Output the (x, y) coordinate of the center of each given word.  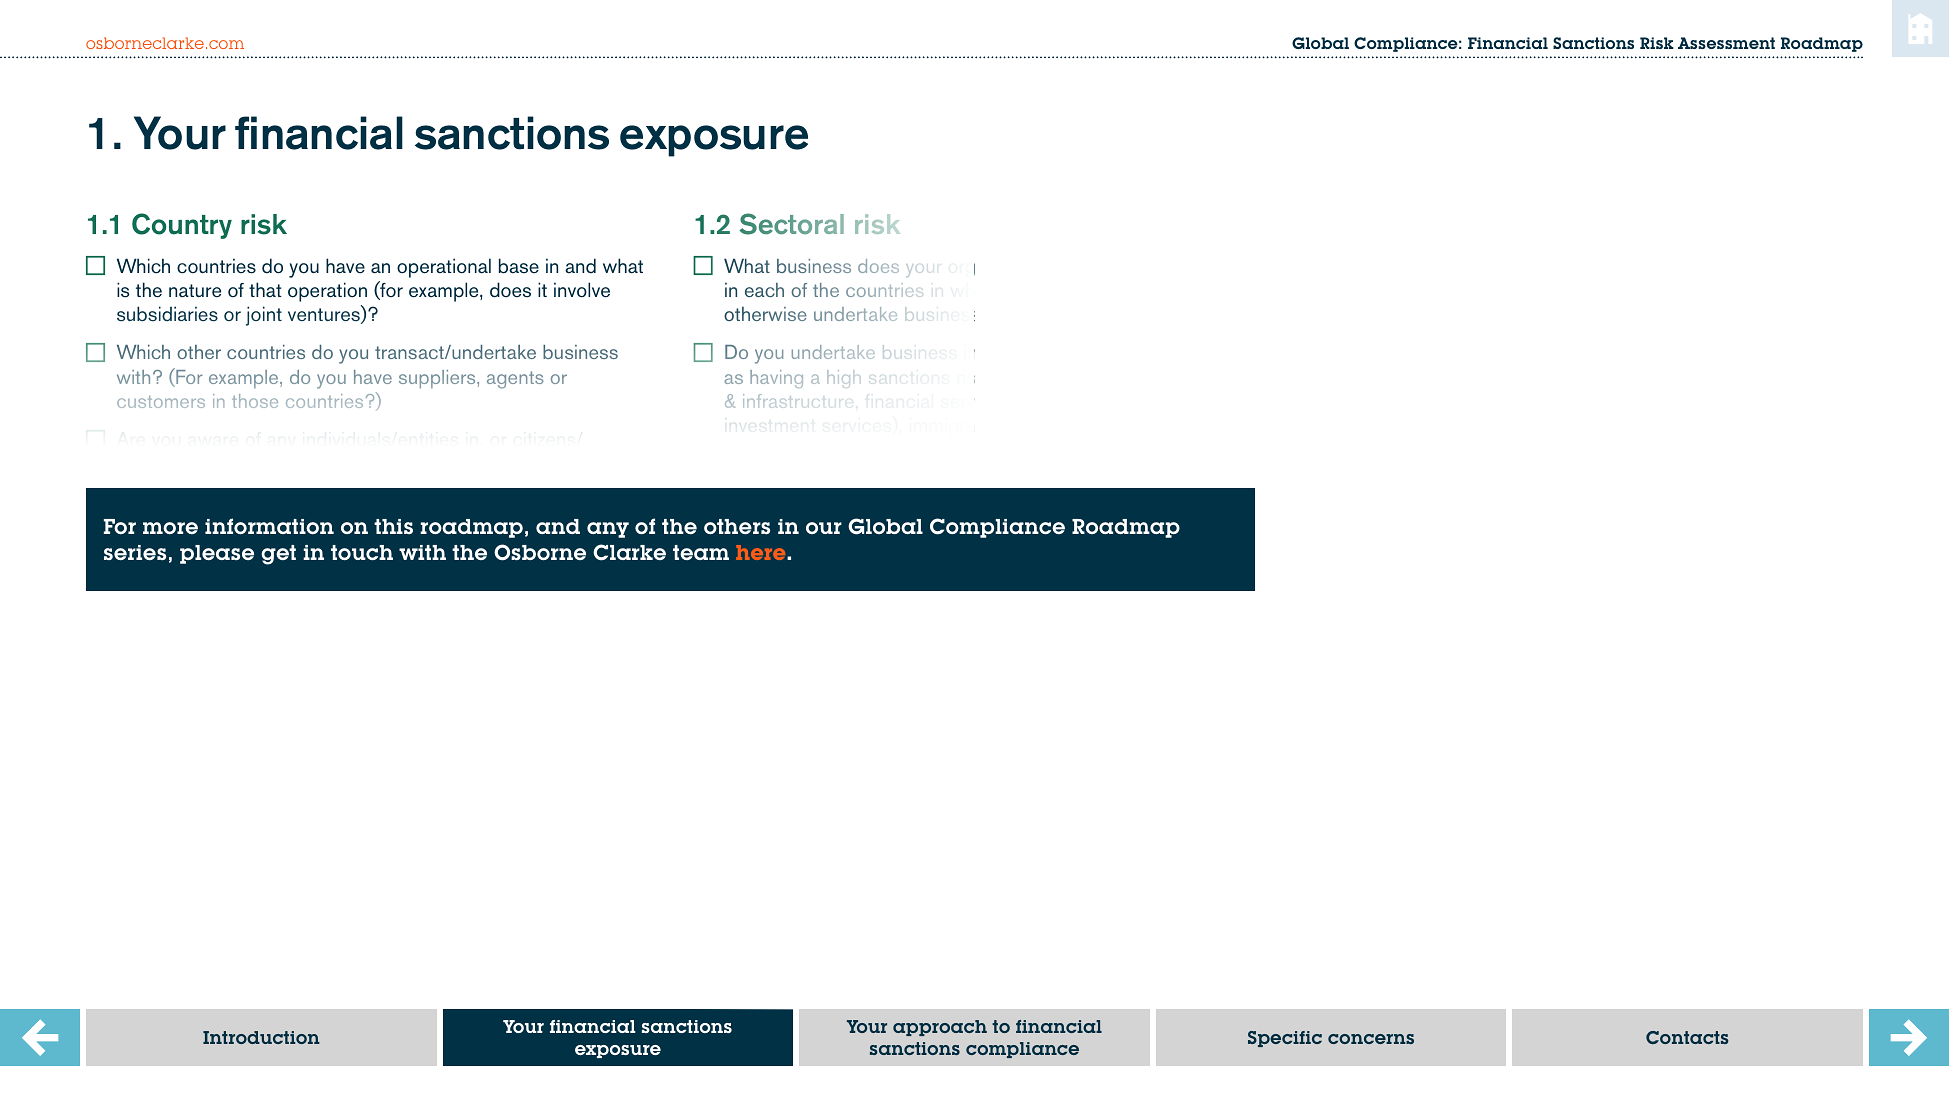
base (519, 266)
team (701, 552)
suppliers (438, 379)
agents (515, 380)
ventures (325, 316)
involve (582, 290)
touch (362, 552)
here (762, 552)
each (764, 290)
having (776, 379)
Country (182, 226)
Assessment (1726, 43)
